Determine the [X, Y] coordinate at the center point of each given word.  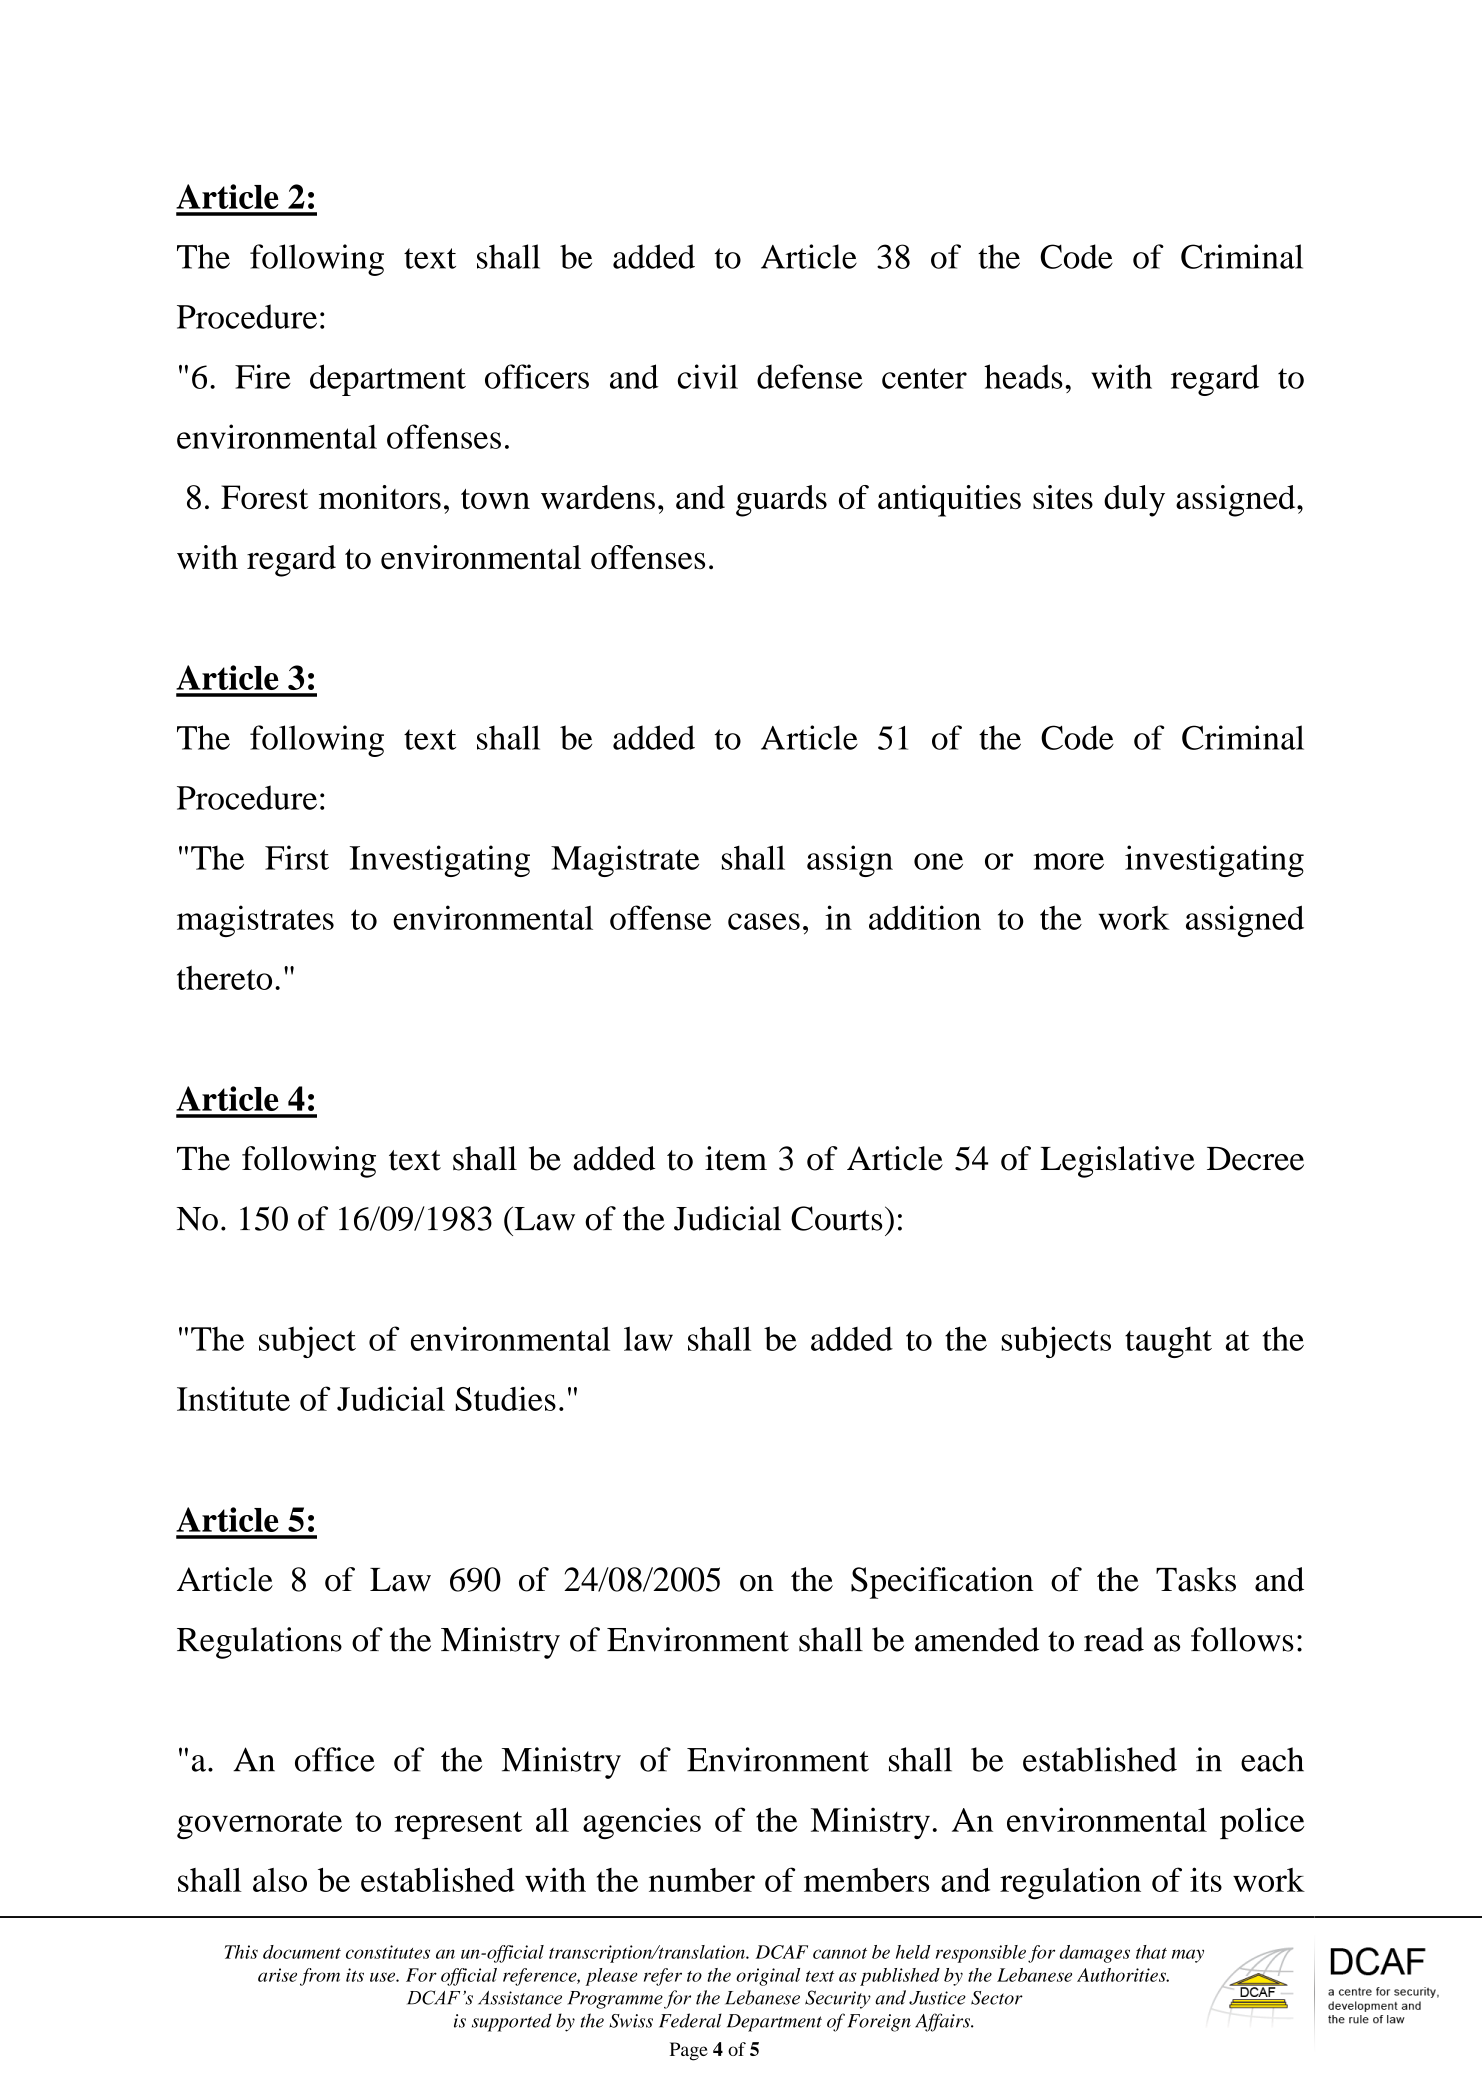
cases [764, 921]
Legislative [1117, 1162]
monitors [380, 497]
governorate [259, 1825]
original [768, 1977]
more [1069, 861]
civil [708, 376]
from [320, 1977]
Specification [942, 1583]
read [1114, 1639]
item [736, 1158]
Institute [233, 1398]
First [297, 857]
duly [1134, 501]
